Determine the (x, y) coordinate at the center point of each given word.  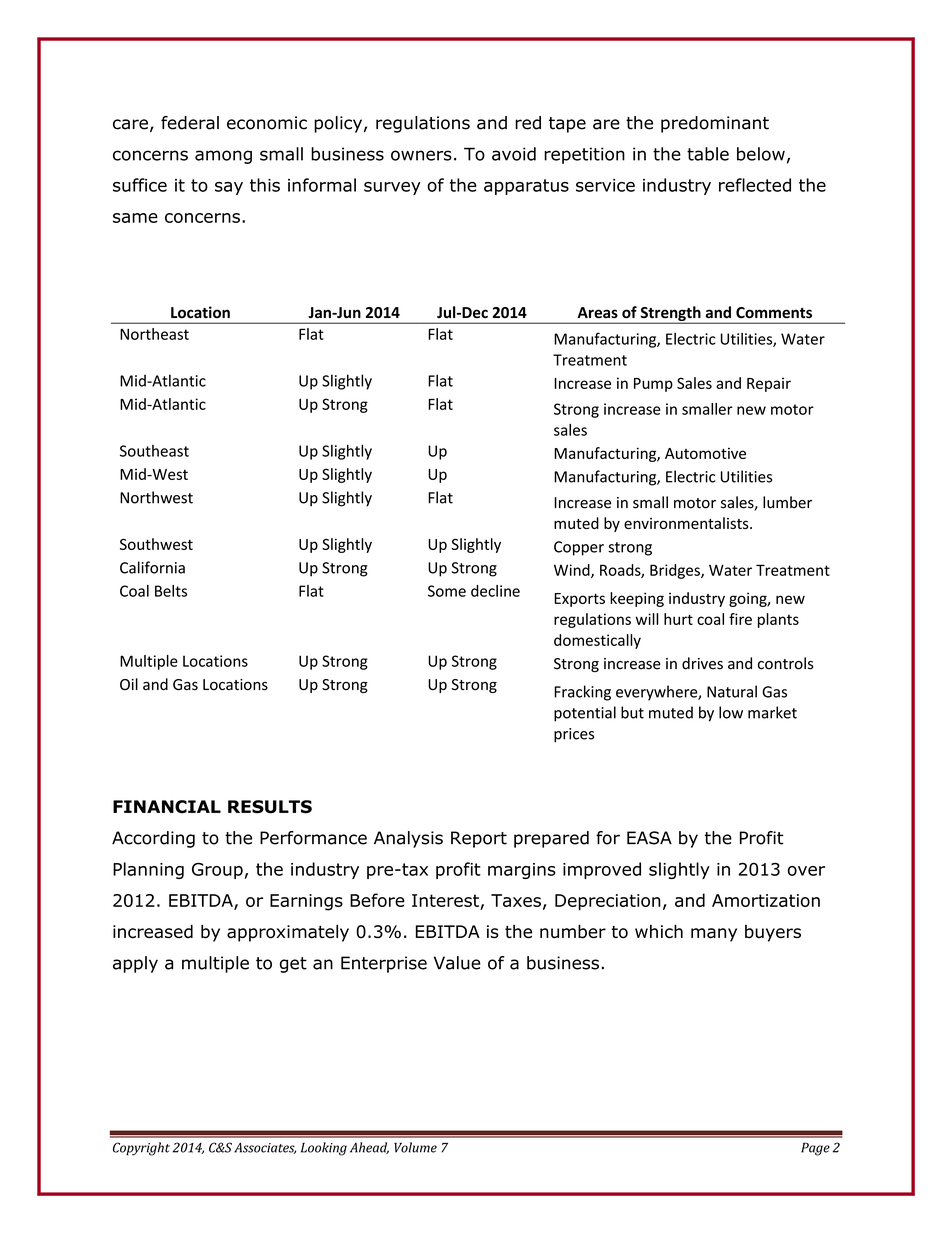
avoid (514, 154)
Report (479, 839)
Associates (265, 1148)
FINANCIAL (167, 807)
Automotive (705, 453)
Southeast (154, 451)
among (223, 157)
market (772, 712)
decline (495, 591)
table (708, 154)
